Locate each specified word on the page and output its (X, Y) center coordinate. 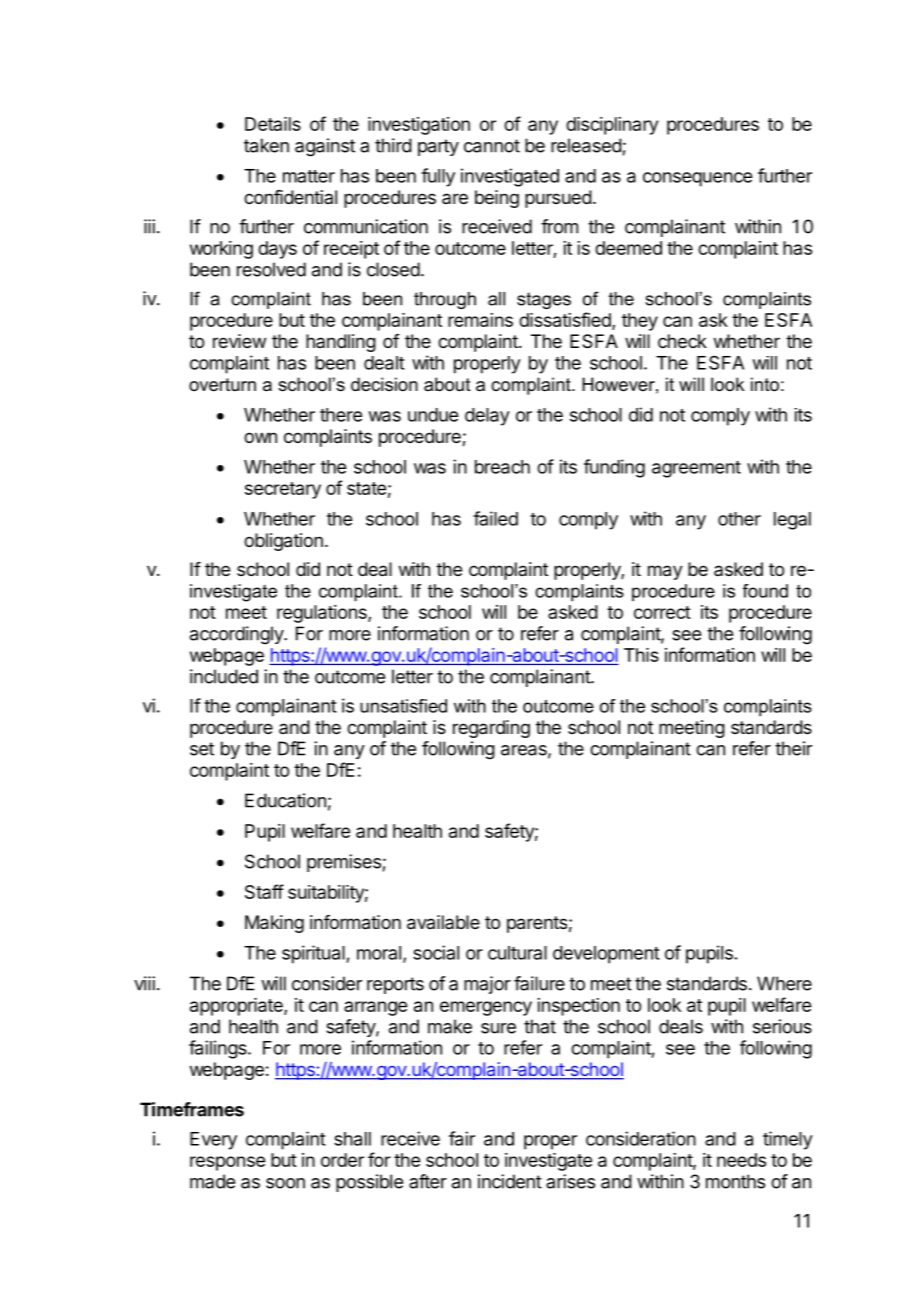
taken (266, 145)
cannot (492, 146)
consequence (697, 179)
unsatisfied (403, 706)
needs (741, 1160)
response (227, 1163)
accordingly (237, 635)
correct (662, 612)
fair (462, 1138)
